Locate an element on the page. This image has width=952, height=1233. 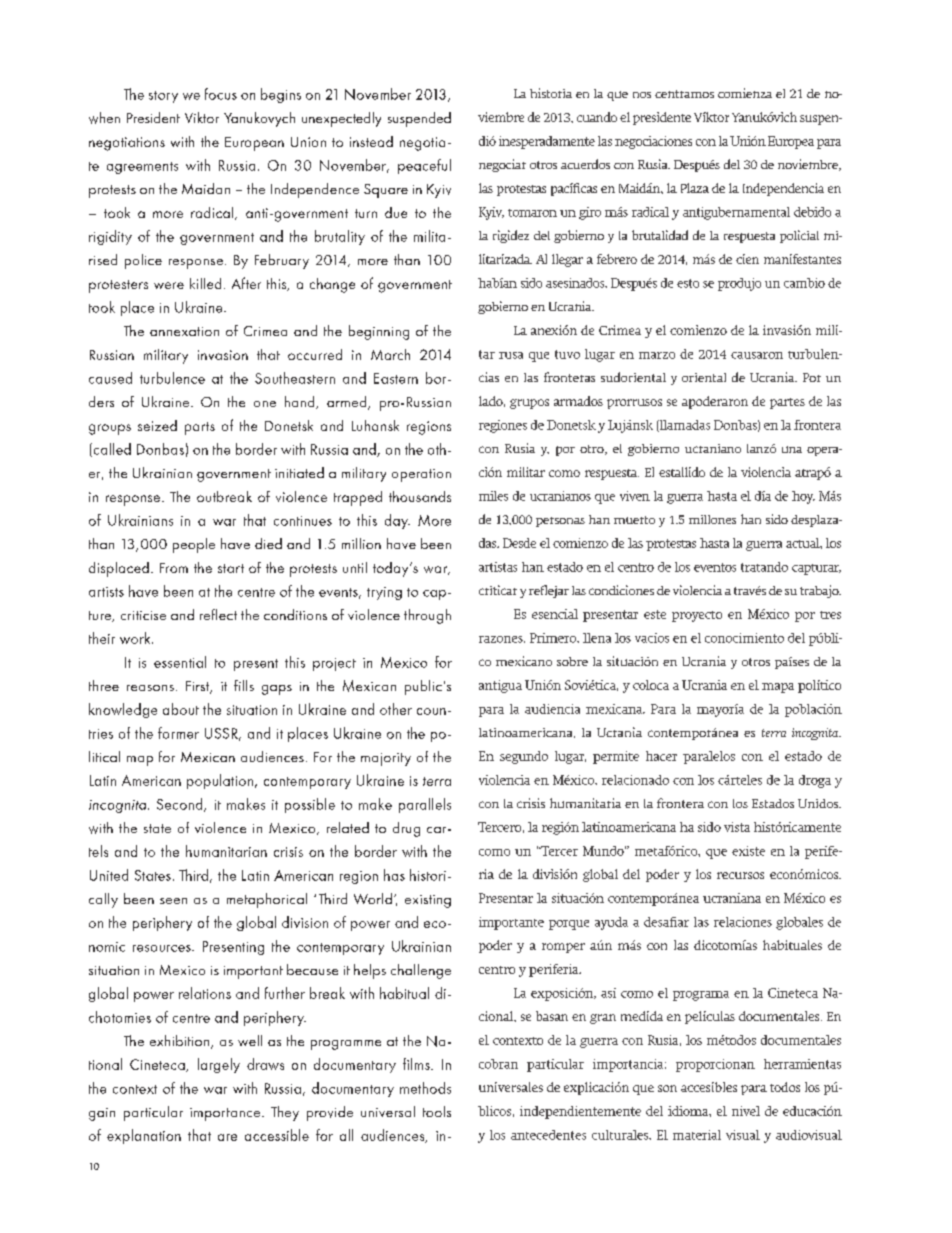
cuando is located at coordinates (597, 117).
